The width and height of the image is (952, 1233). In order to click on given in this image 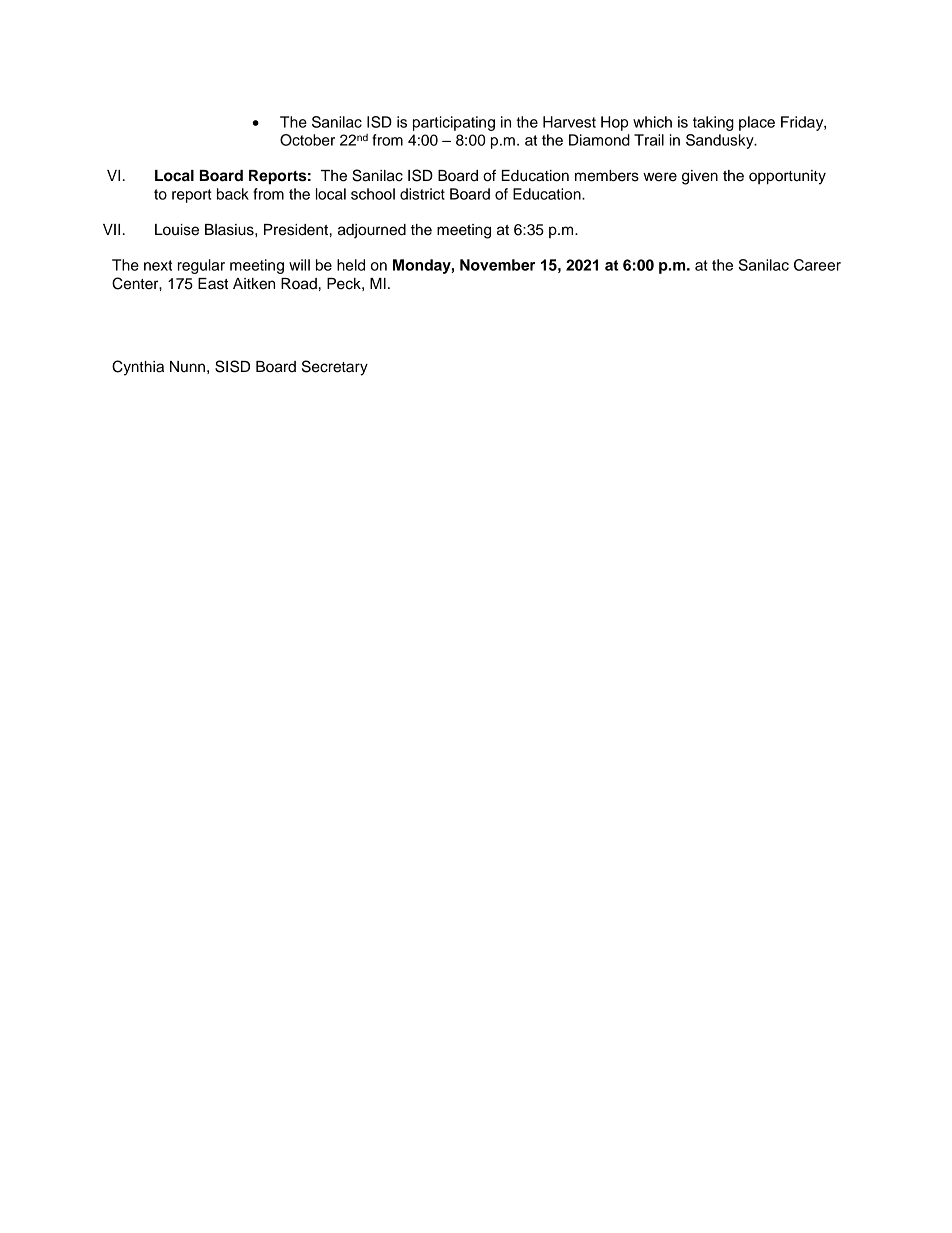, I will do `click(700, 177)`.
